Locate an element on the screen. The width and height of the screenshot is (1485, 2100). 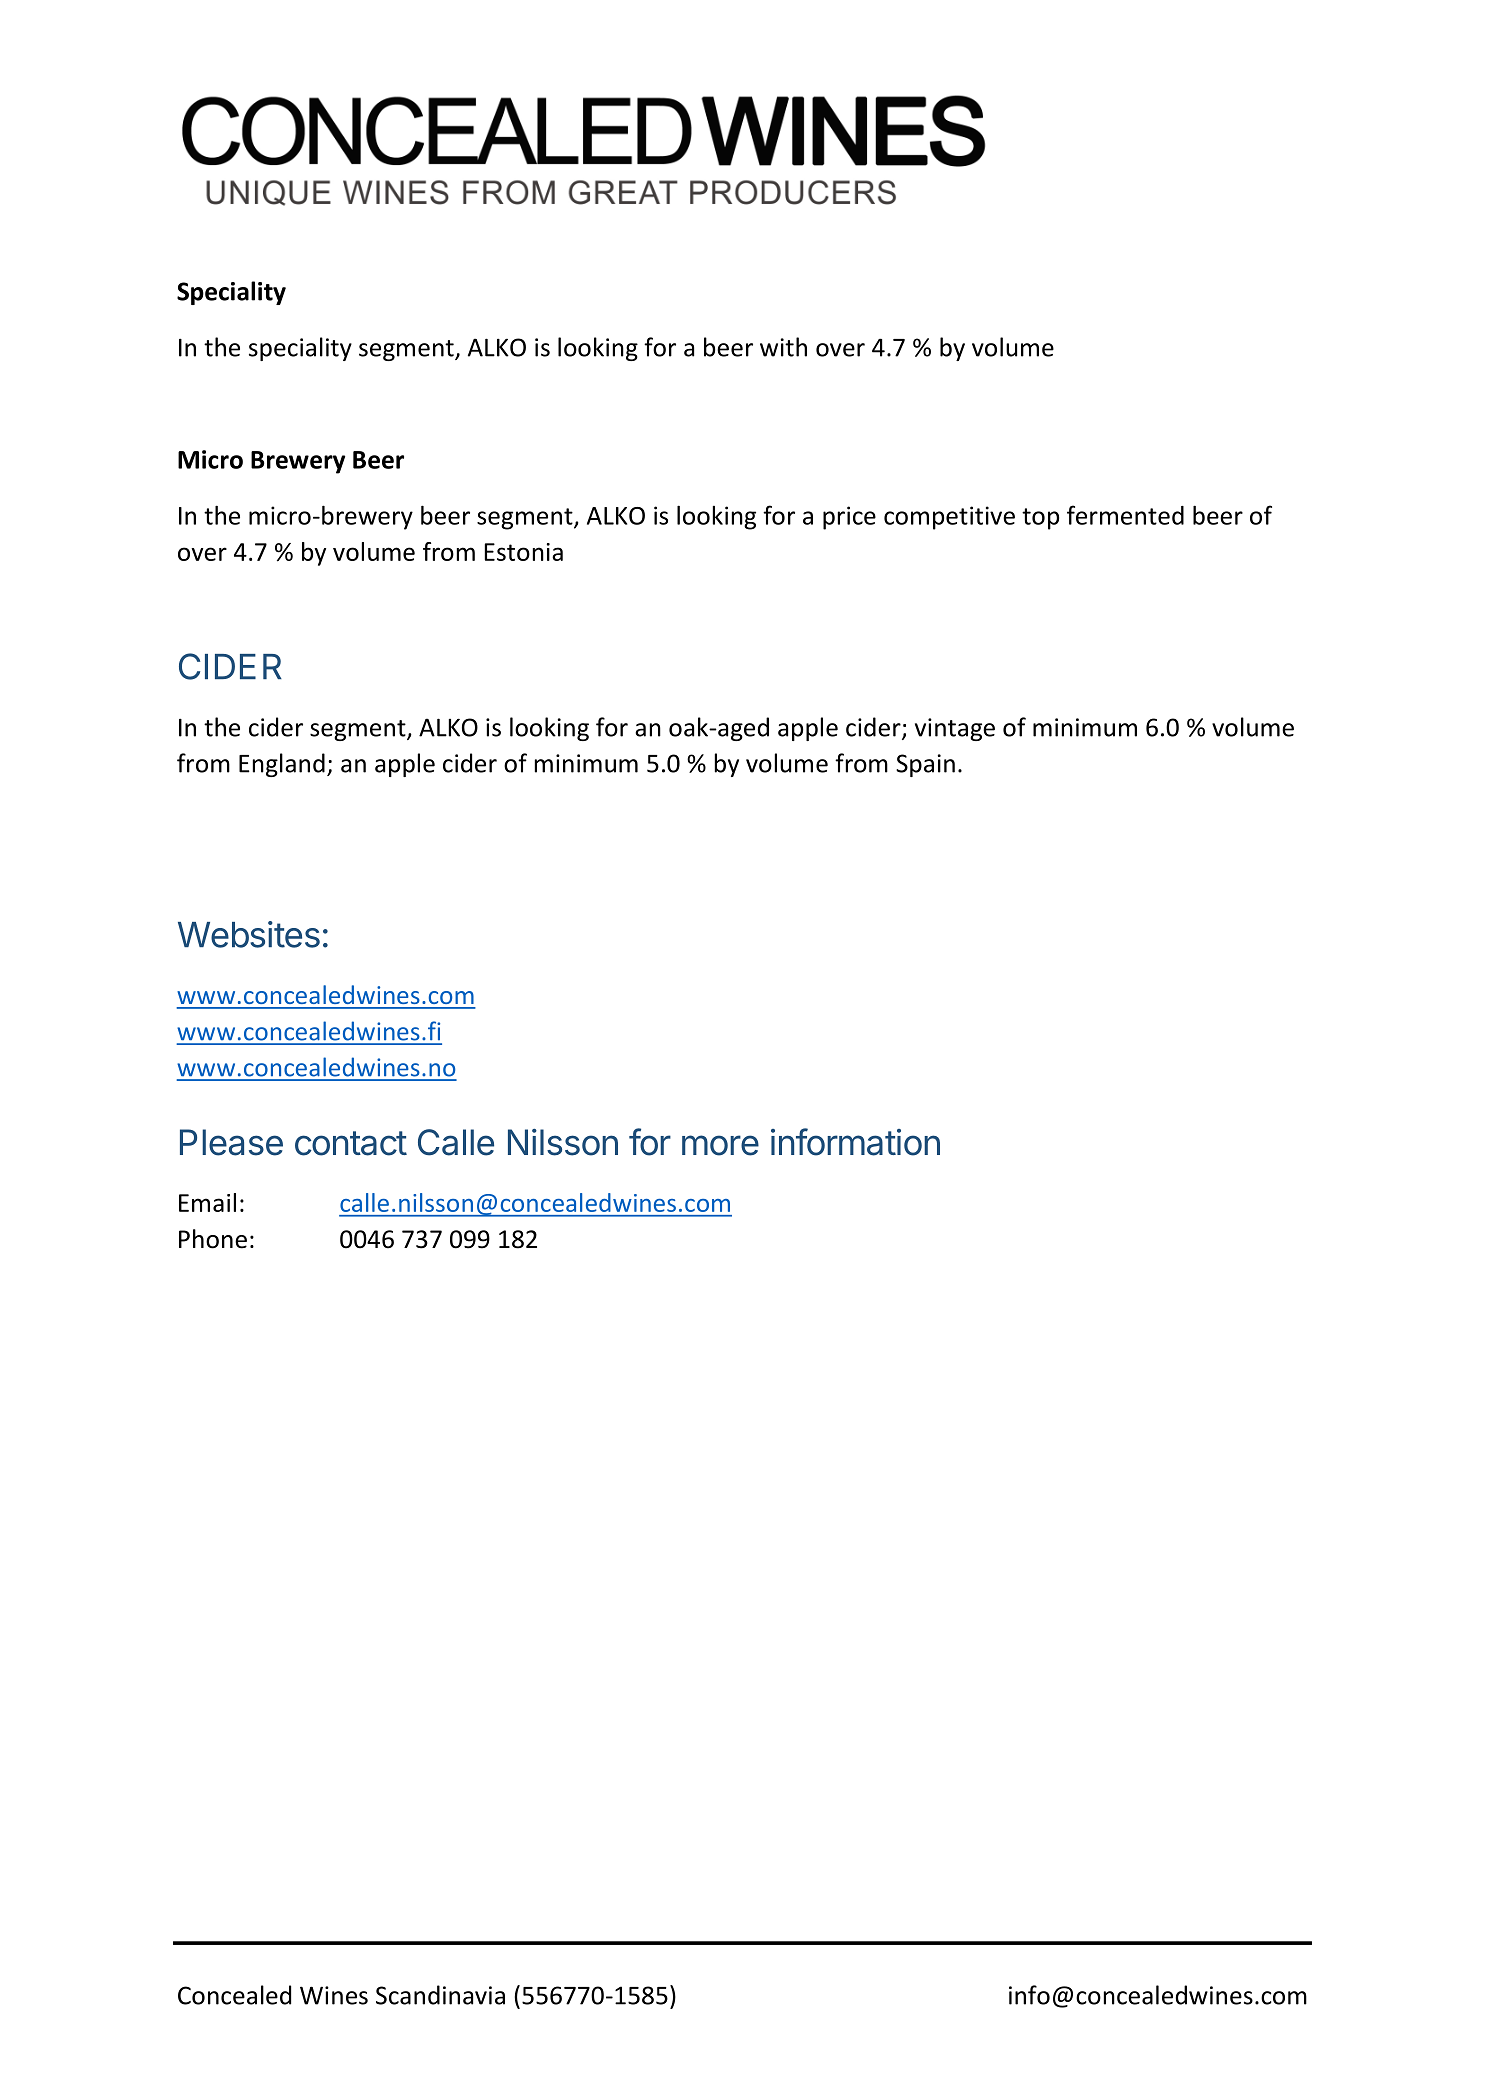
Estonia is located at coordinates (524, 552).
